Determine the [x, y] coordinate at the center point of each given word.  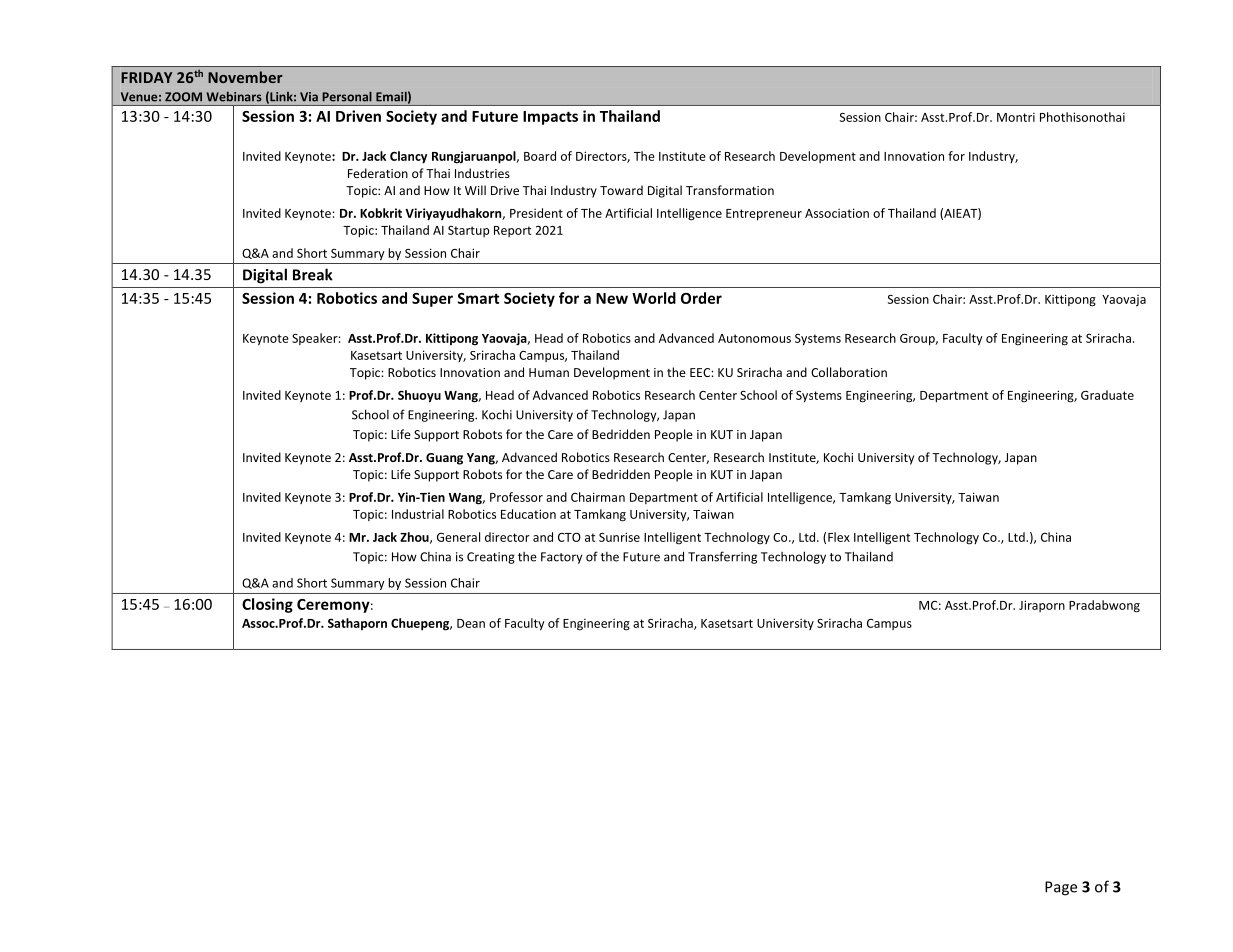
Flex [839, 537]
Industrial [418, 514]
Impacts [550, 118]
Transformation [730, 190]
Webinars [234, 97]
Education [528, 514]
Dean [471, 623]
